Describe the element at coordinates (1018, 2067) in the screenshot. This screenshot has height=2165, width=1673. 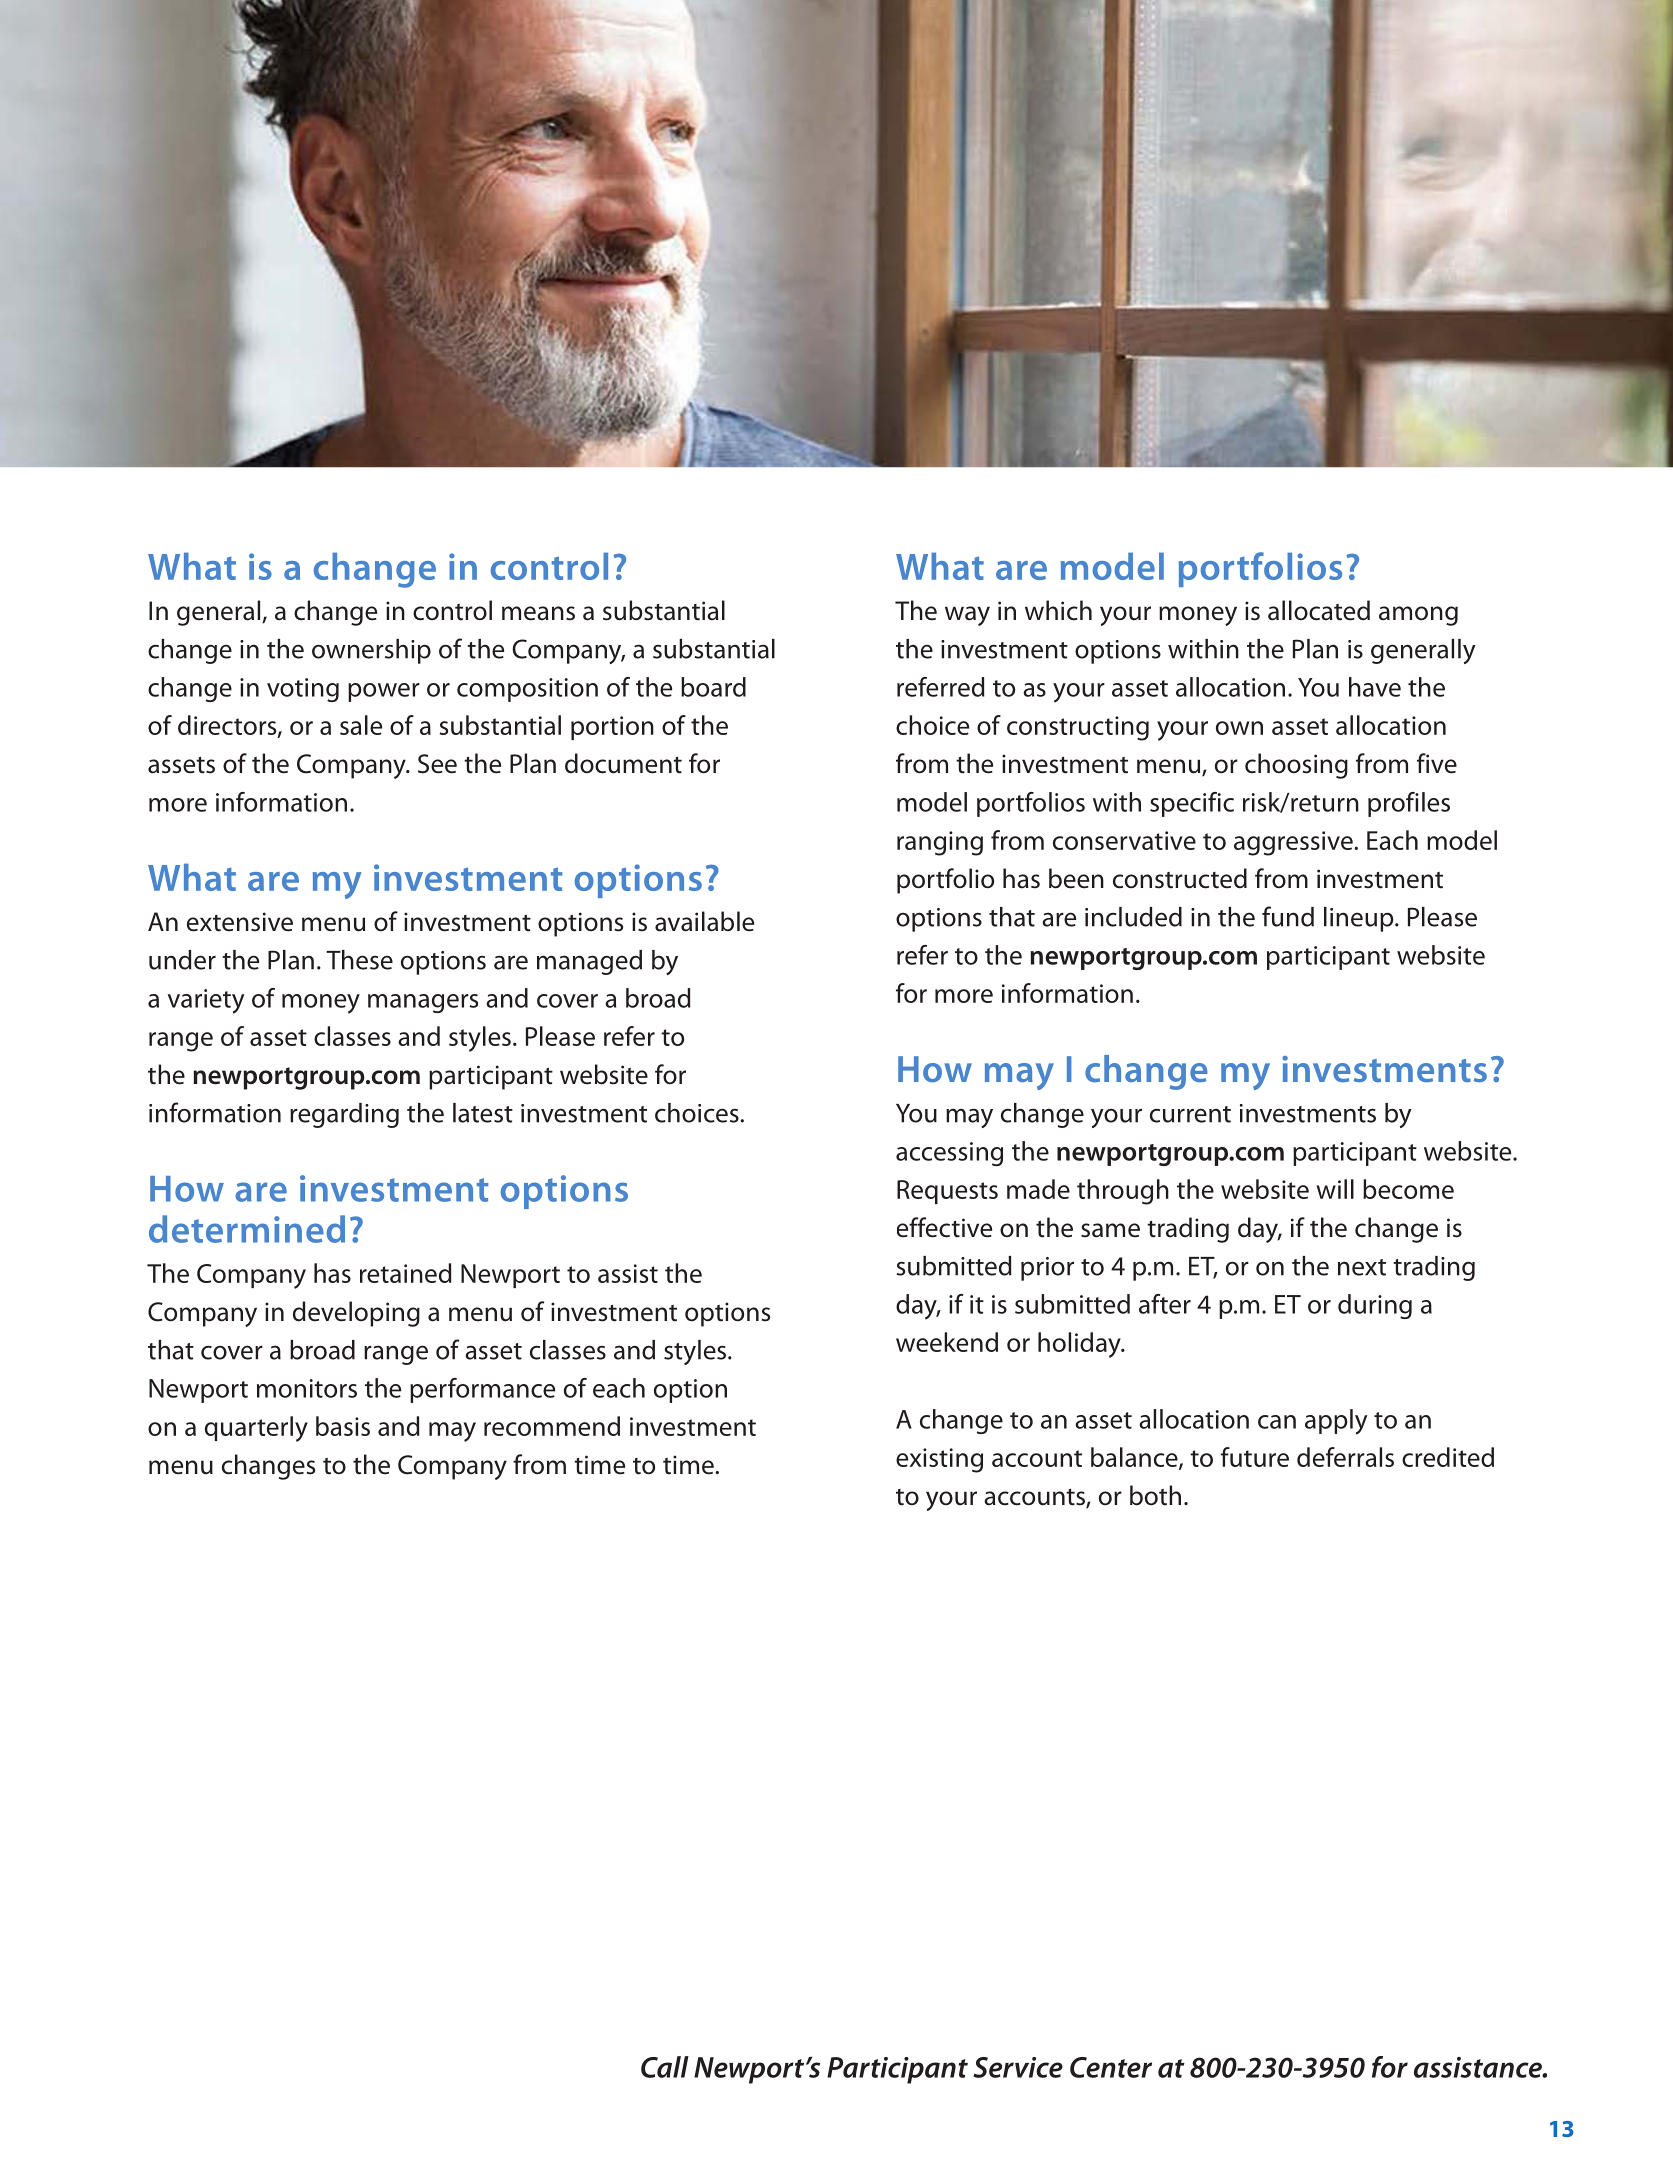
I see `Service` at that location.
